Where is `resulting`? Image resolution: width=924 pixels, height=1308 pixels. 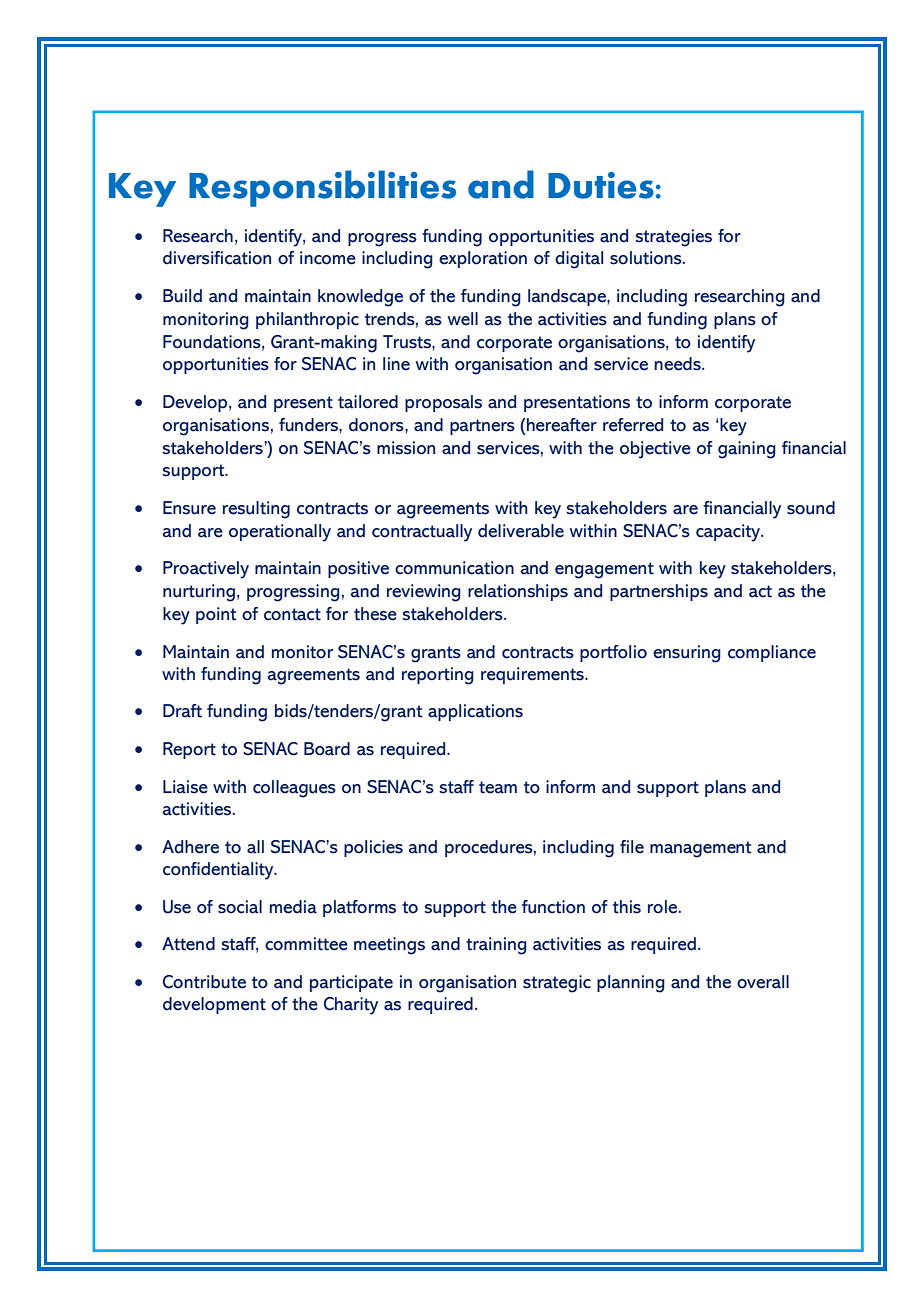 resulting is located at coordinates (256, 510).
